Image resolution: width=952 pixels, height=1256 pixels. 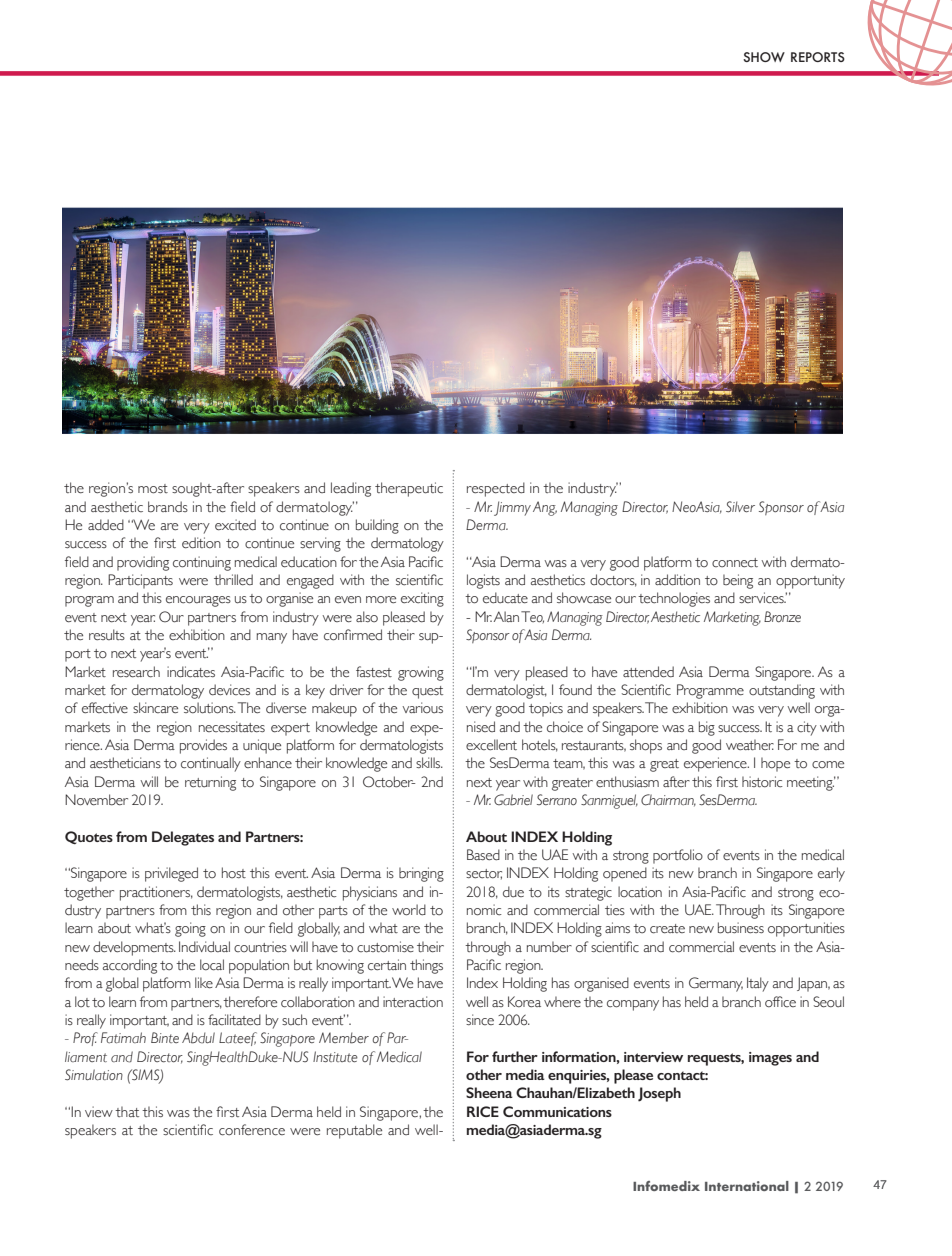 What do you see at coordinates (252, 1130) in the document?
I see `conference` at bounding box center [252, 1130].
